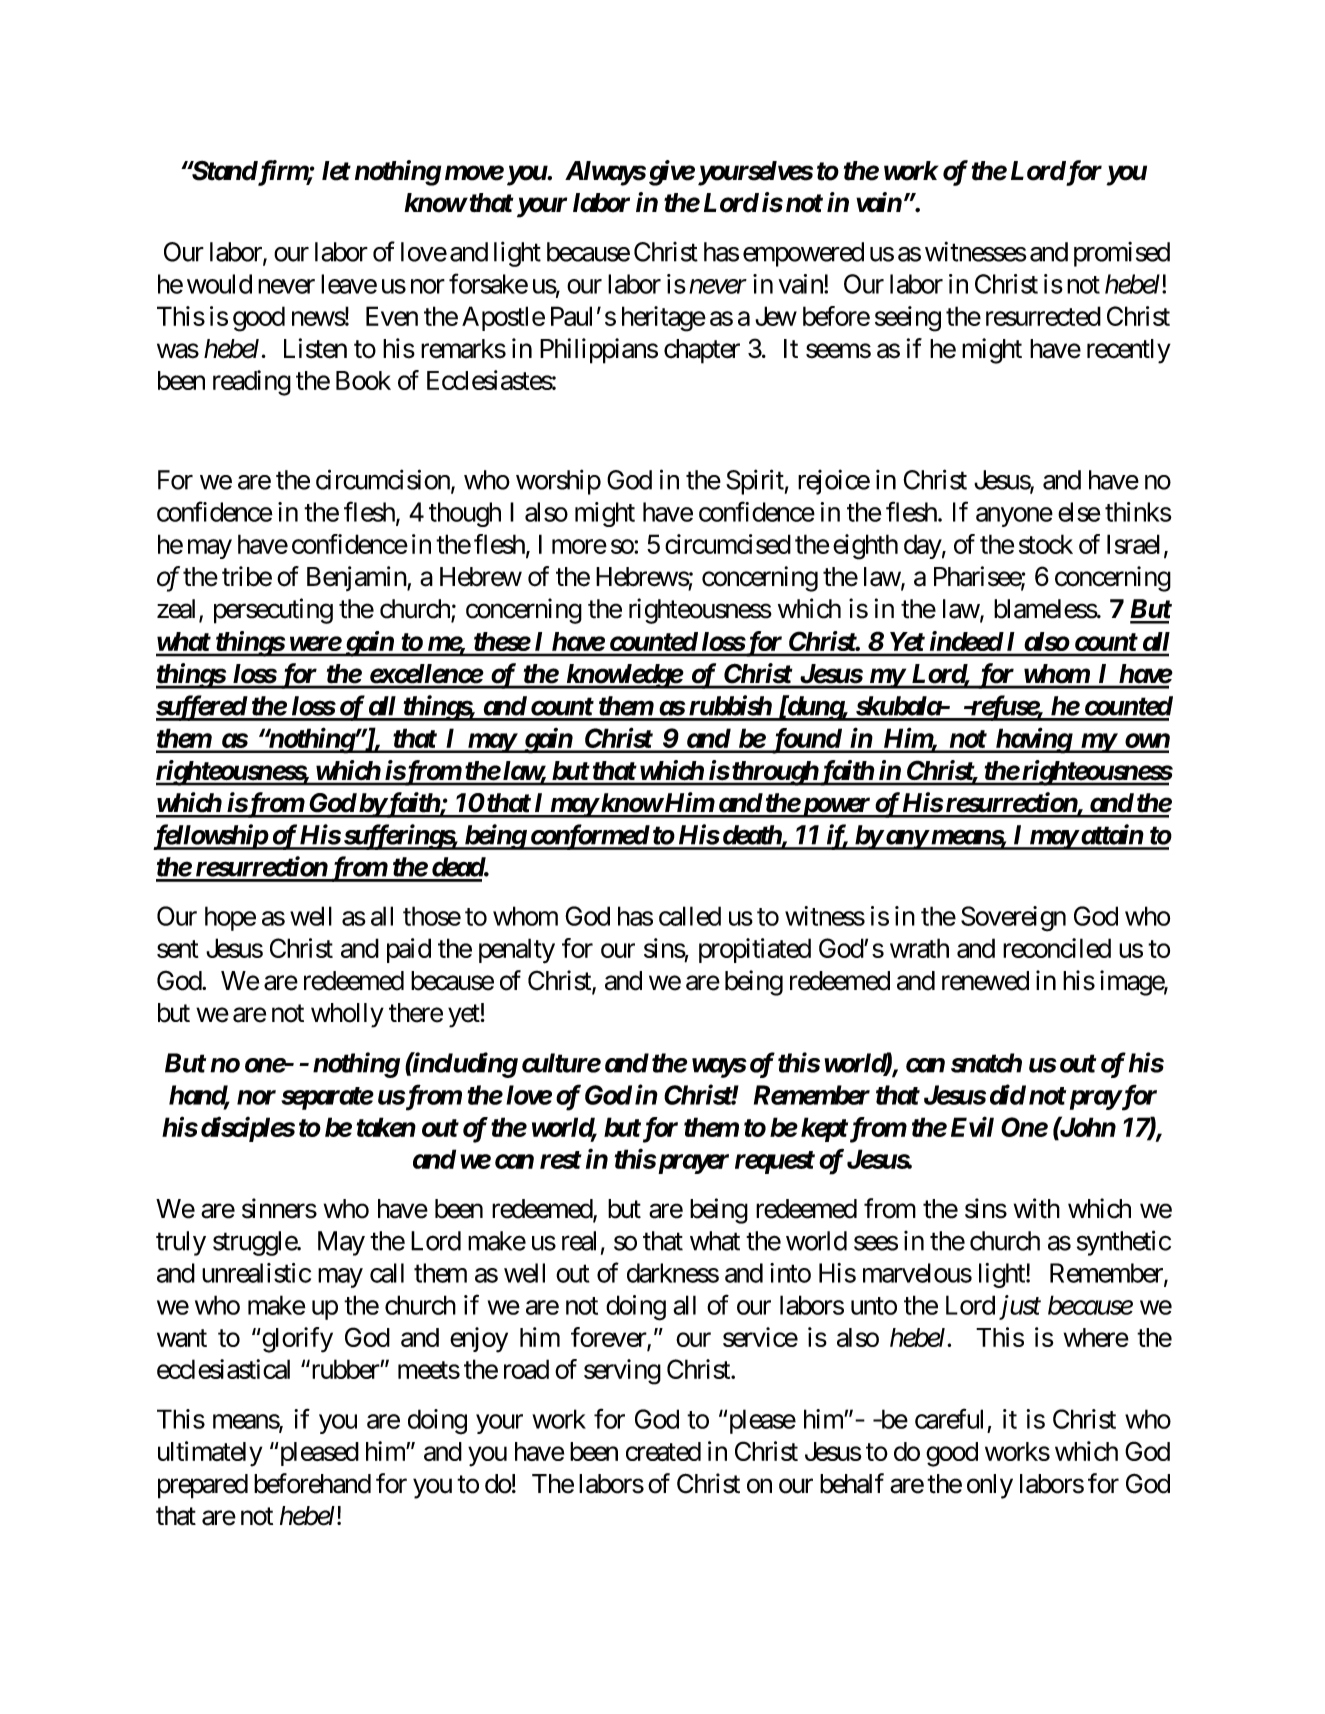  I want to click on stock, so click(1046, 544).
